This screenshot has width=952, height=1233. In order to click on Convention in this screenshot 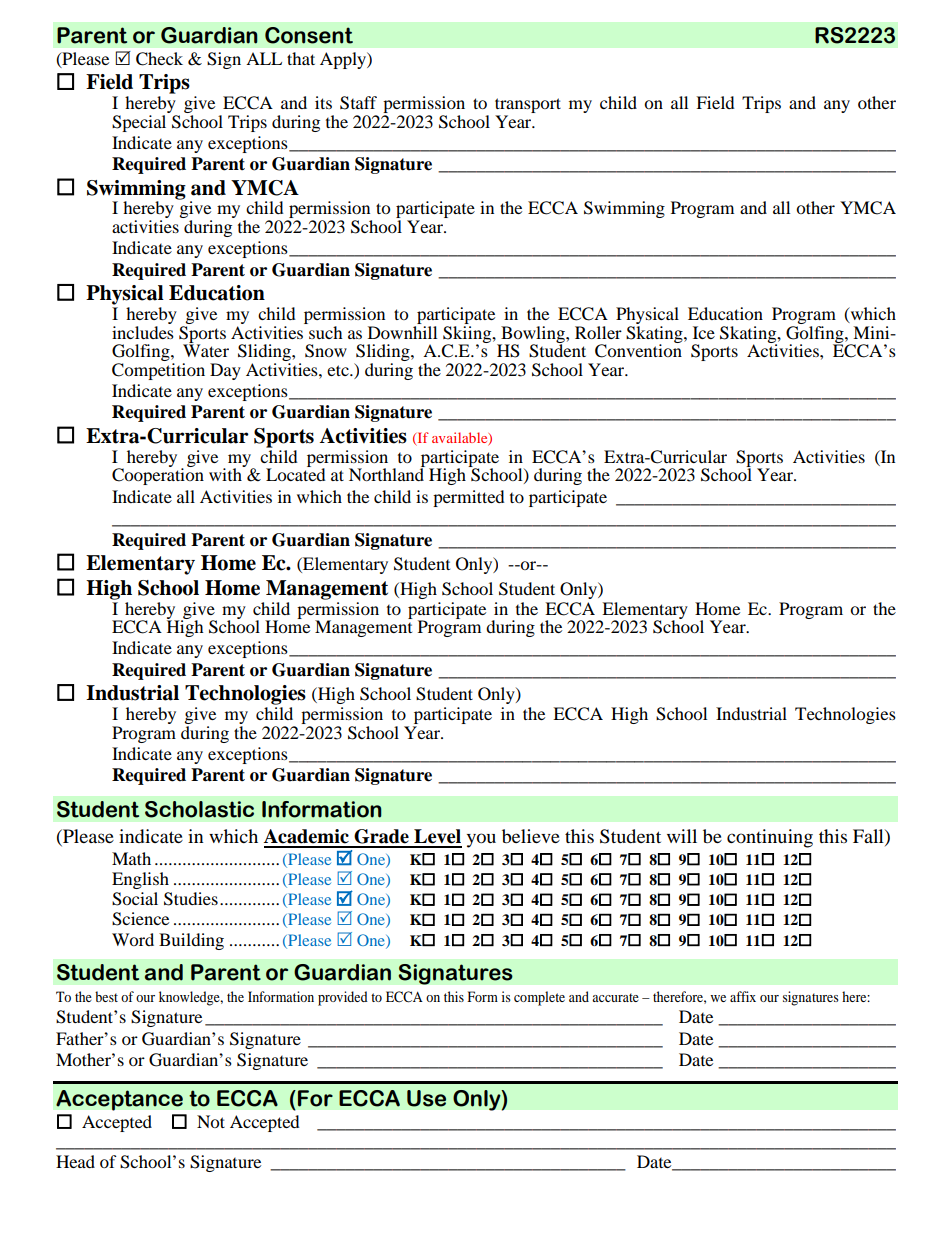, I will do `click(638, 350)`.
